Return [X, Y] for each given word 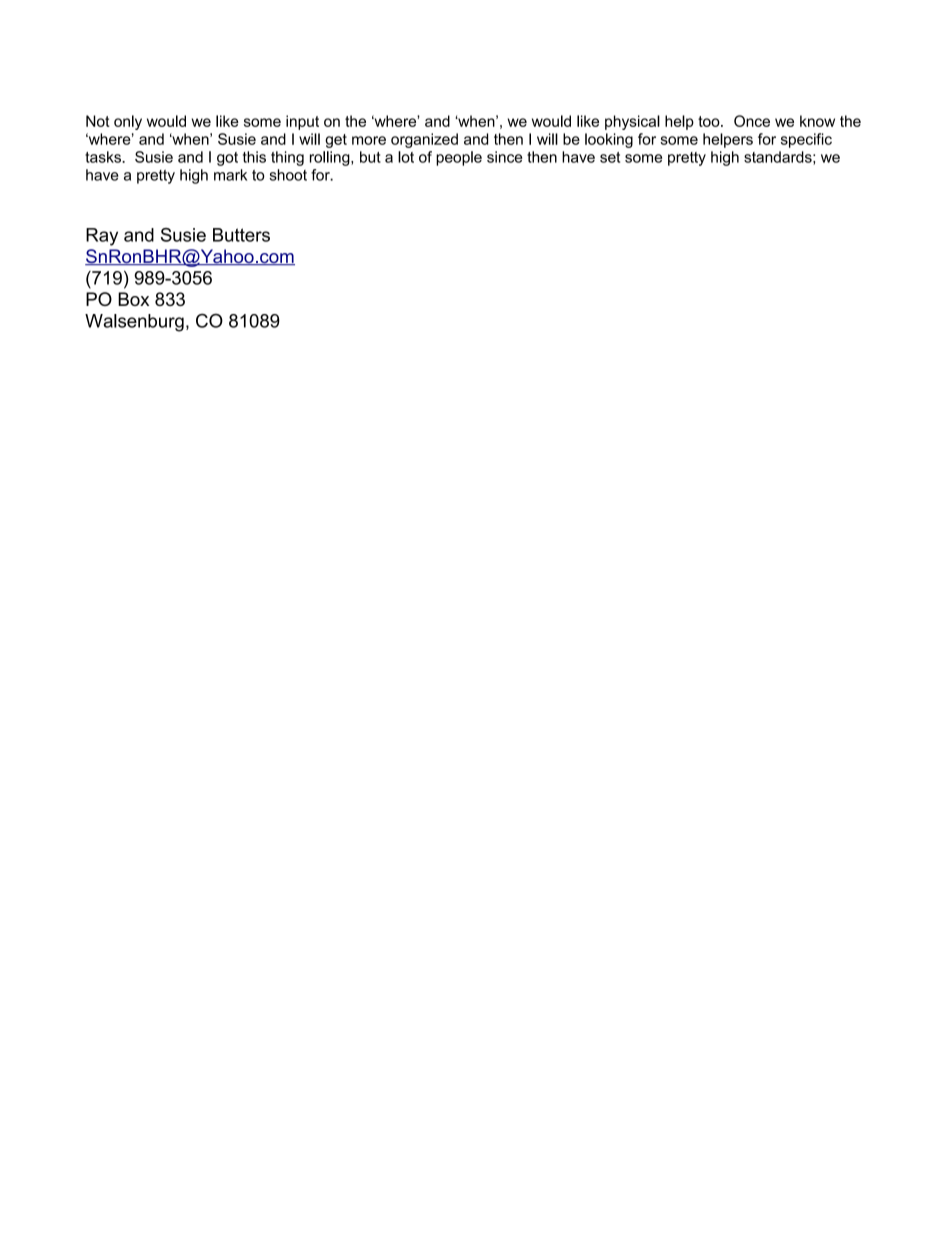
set [610, 157]
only [128, 122]
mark [230, 175]
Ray [102, 237]
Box [133, 299]
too [710, 121]
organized [424, 140]
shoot [288, 175]
